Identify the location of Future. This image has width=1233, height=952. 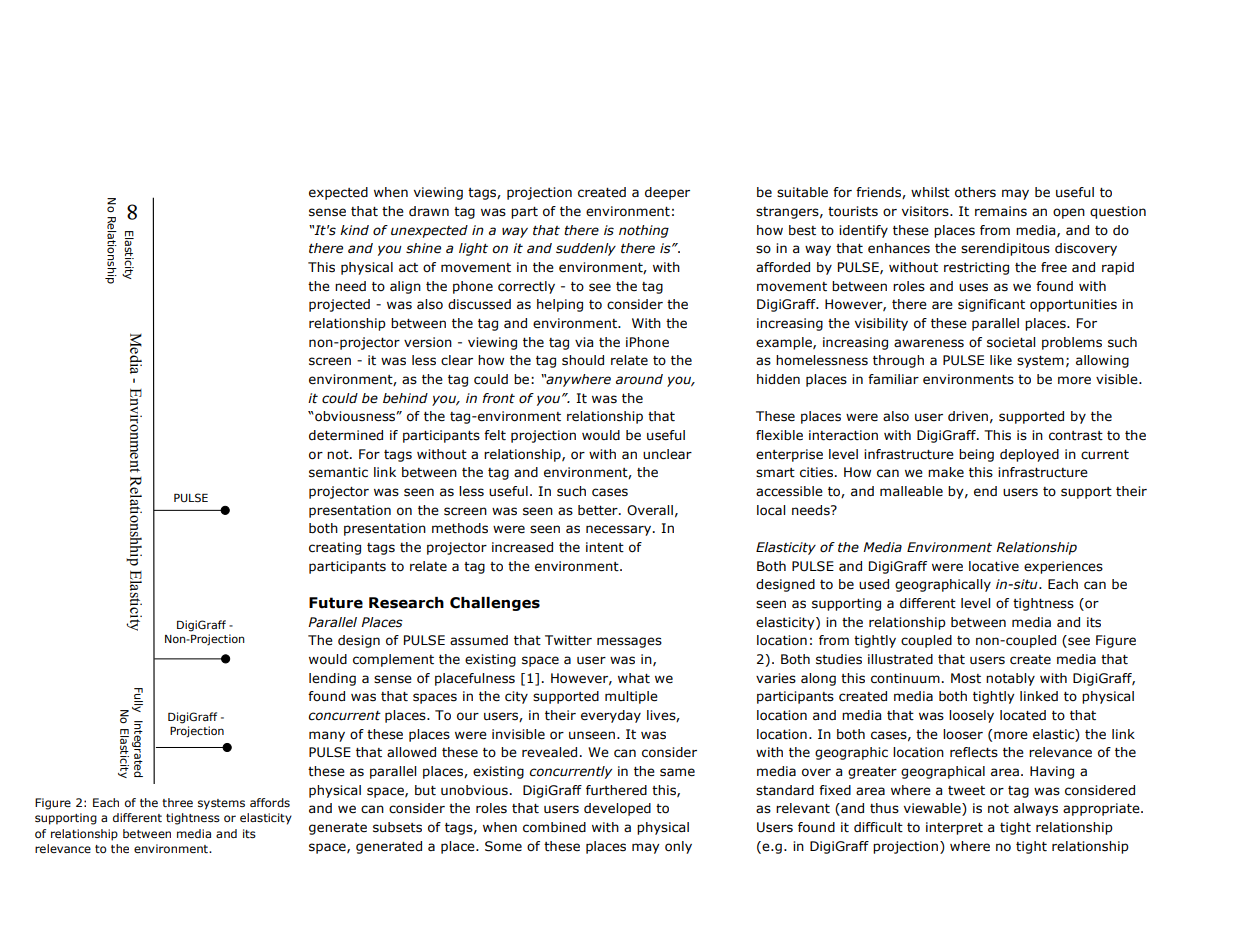
(336, 603).
